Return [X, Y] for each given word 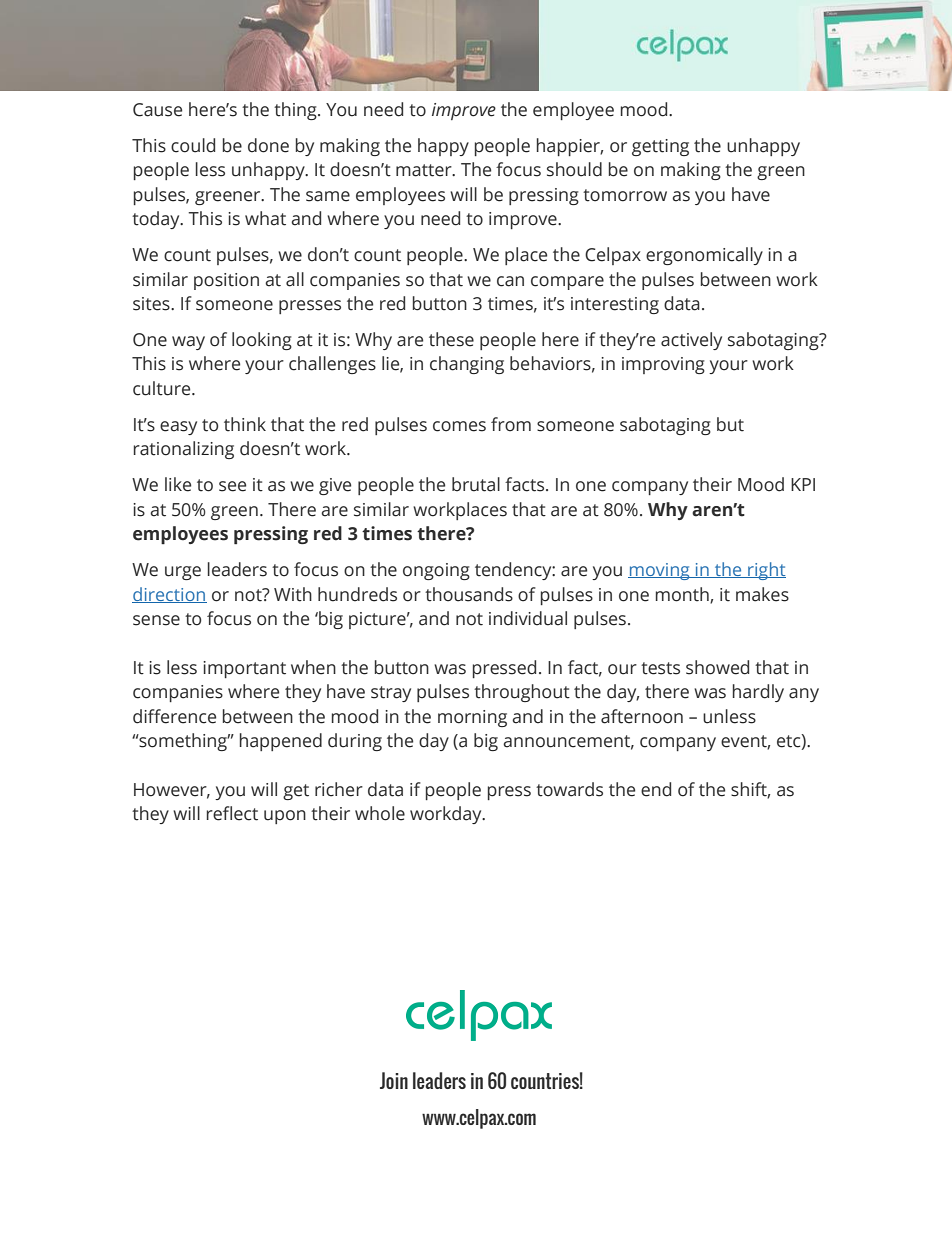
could [193, 145]
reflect [232, 813]
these [451, 339]
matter [425, 170]
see [232, 486]
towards [569, 789]
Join [394, 1080]
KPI [803, 484]
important [244, 669]
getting [660, 147]
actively [691, 341]
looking [262, 341]
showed [717, 667]
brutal [476, 484]
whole [380, 813]
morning [472, 718]
